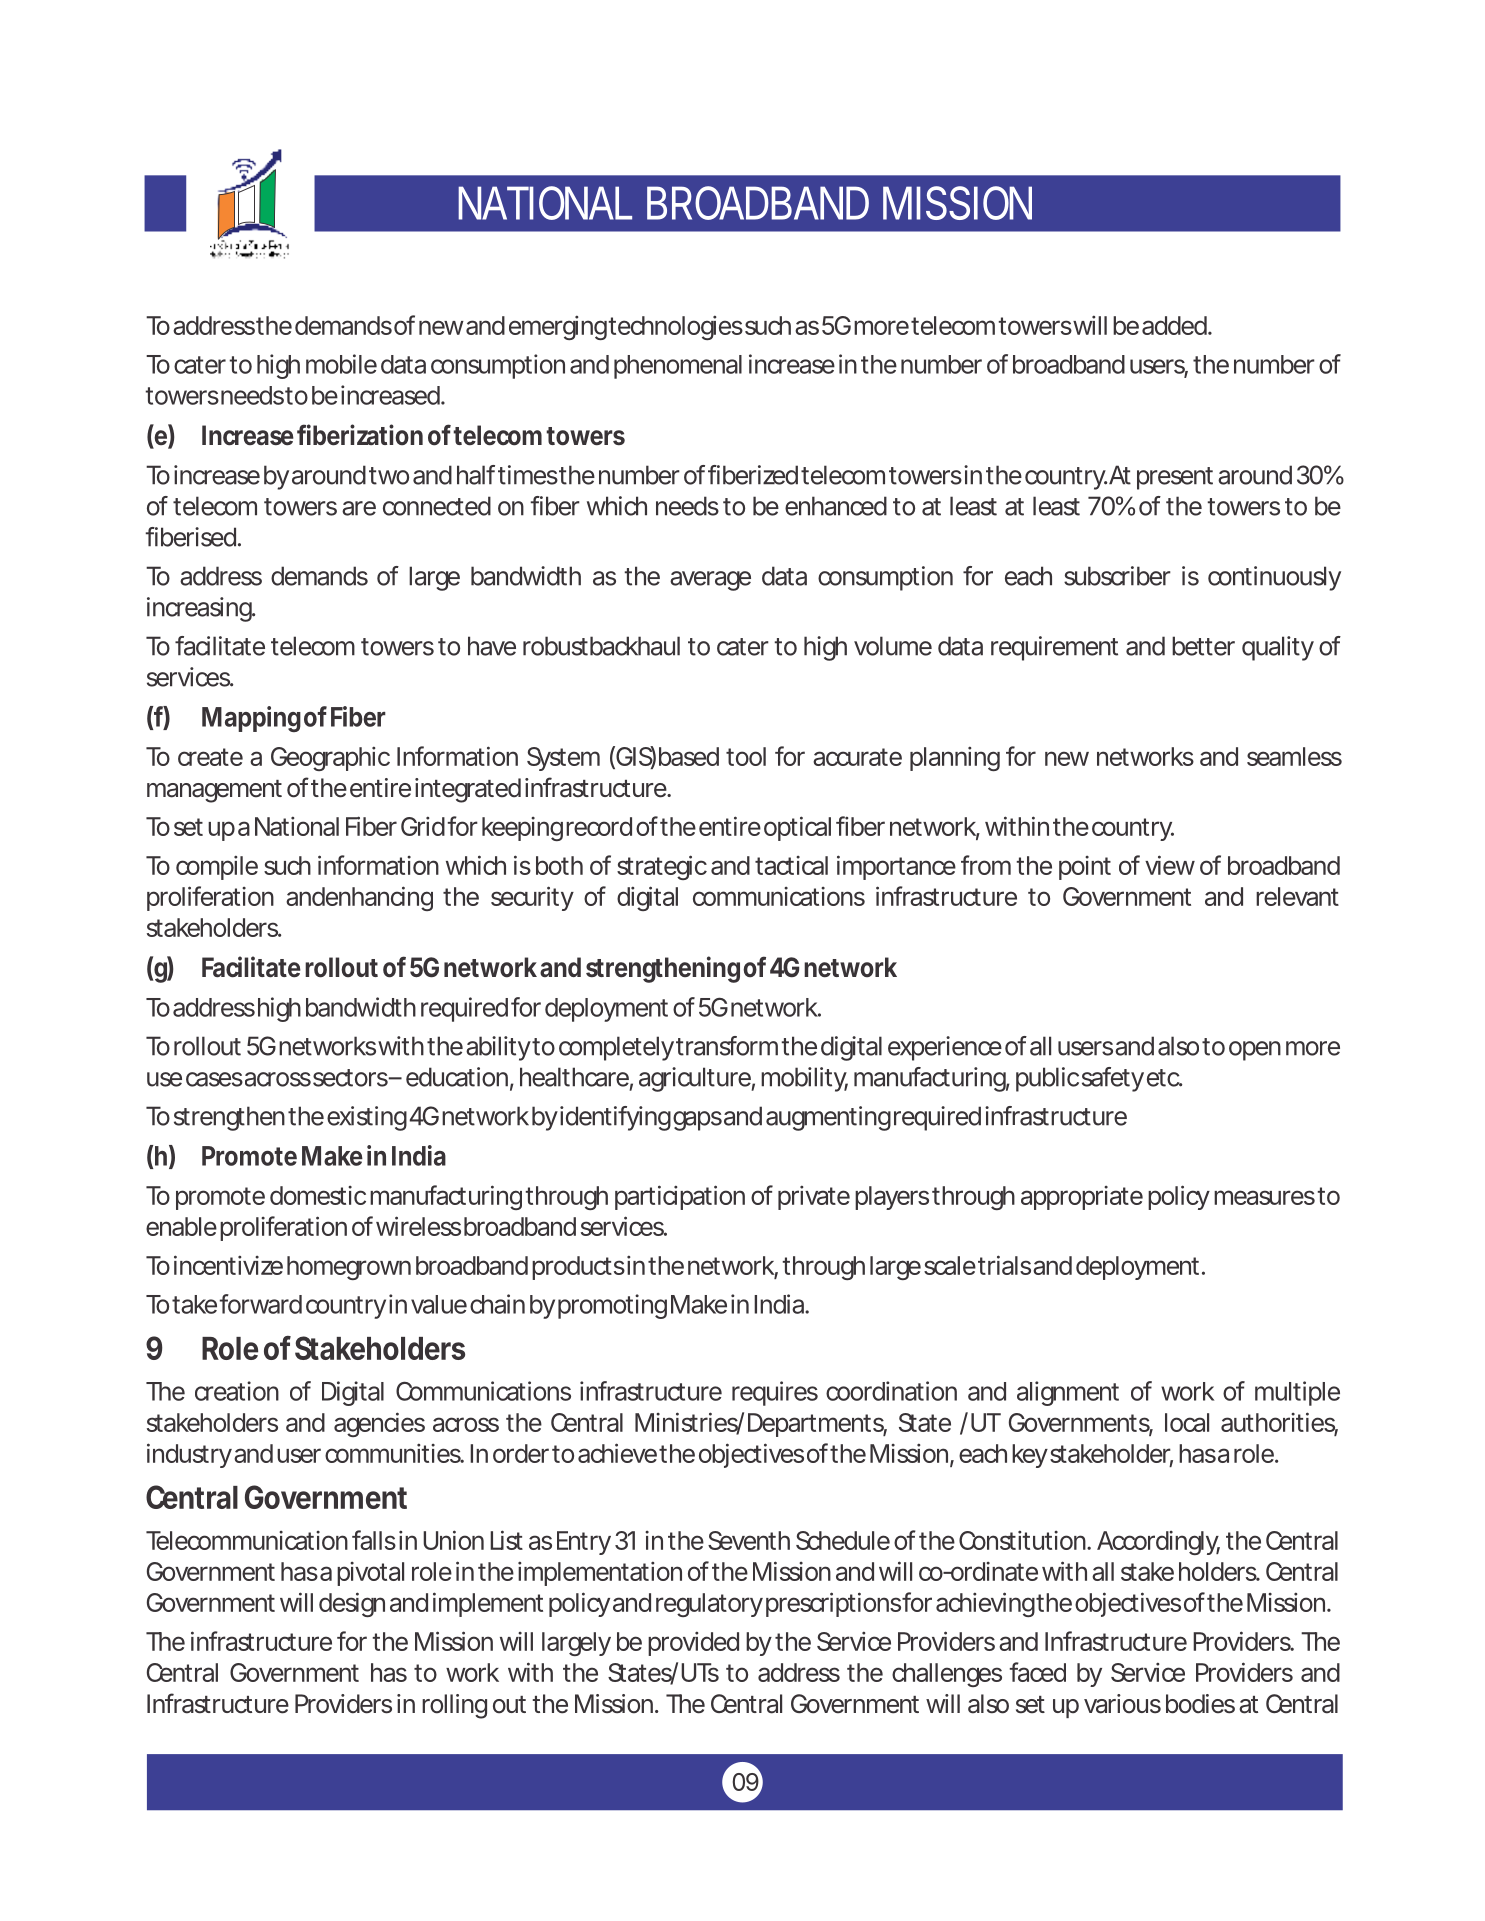  What do you see at coordinates (341, 364) in the document?
I see `mobile` at bounding box center [341, 364].
